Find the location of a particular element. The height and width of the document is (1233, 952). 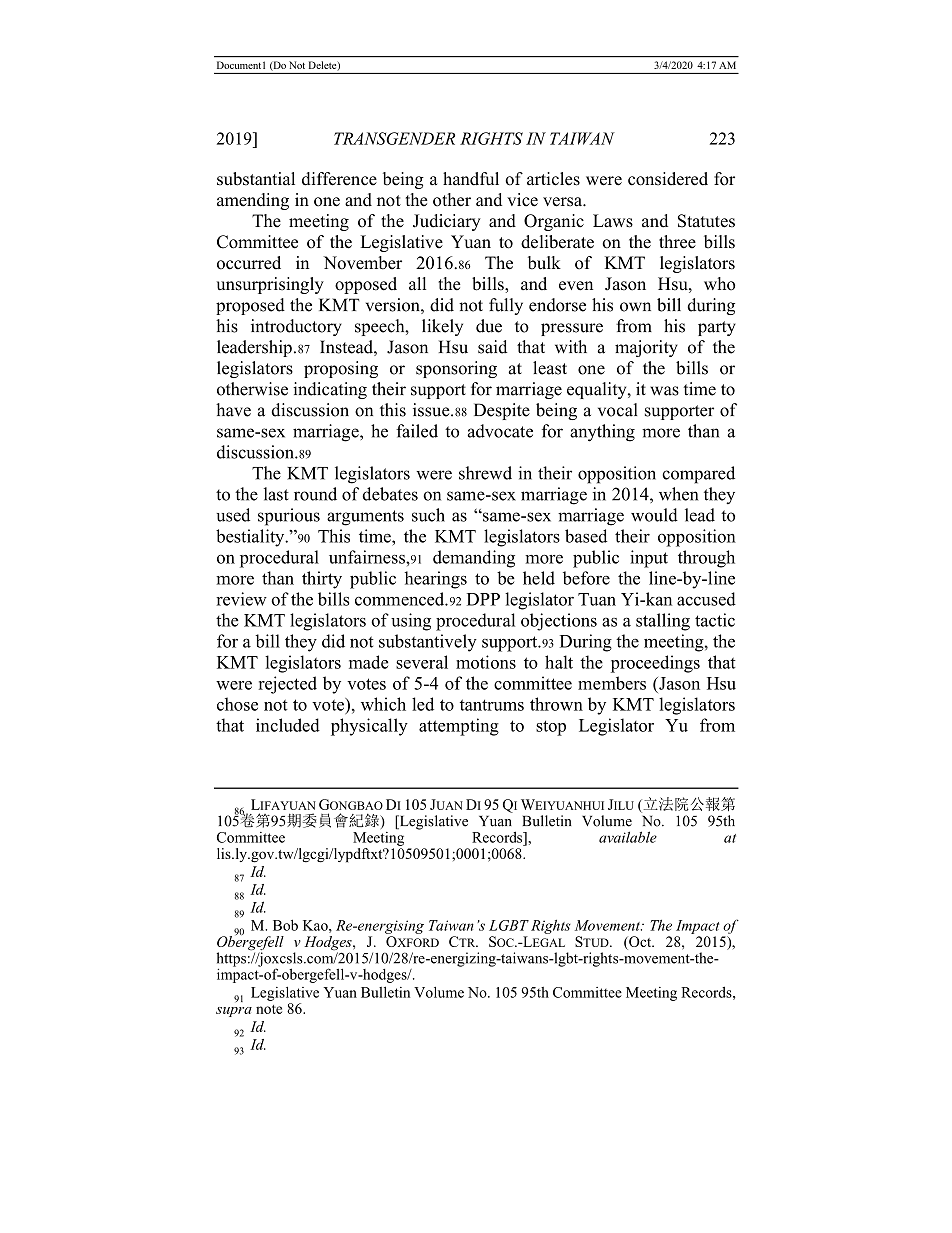

input is located at coordinates (649, 559).
